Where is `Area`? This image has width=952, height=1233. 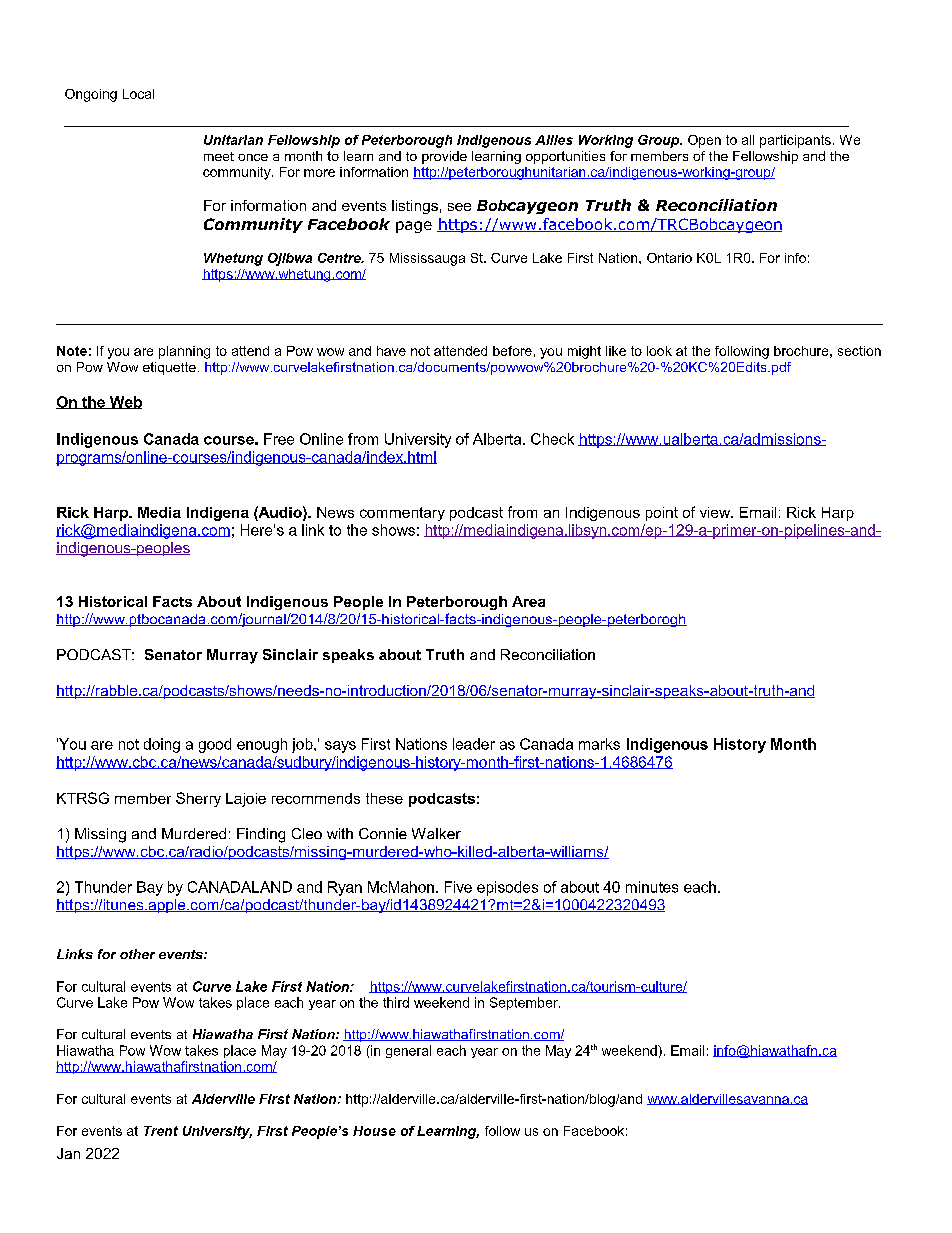
Area is located at coordinates (528, 601).
